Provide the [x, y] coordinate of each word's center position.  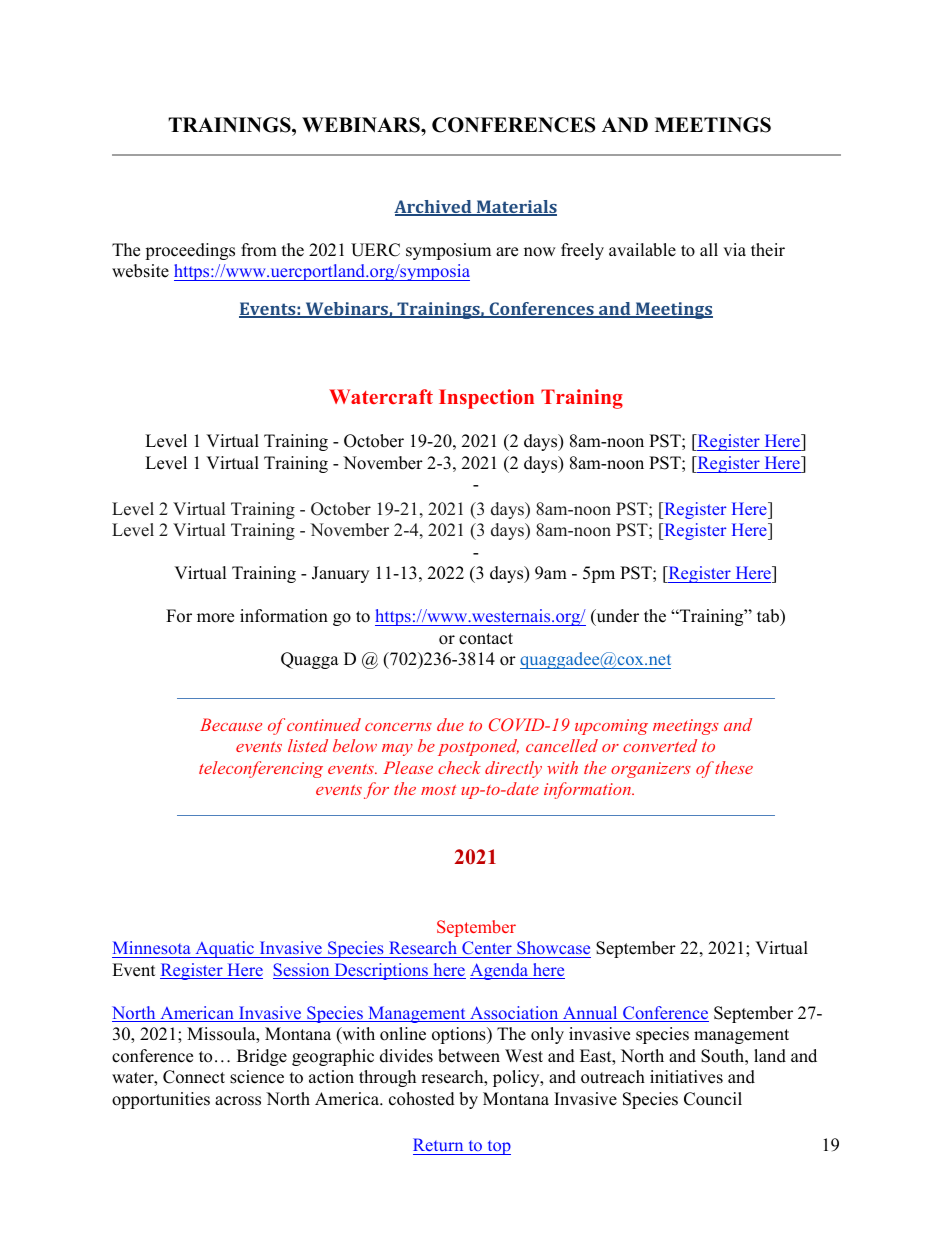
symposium [448, 251]
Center [487, 949]
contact [486, 639]
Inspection [486, 399]
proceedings [190, 251]
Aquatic [224, 949]
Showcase [553, 949]
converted [660, 745]
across [238, 1101]
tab [769, 616]
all [709, 249]
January [340, 574]
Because [231, 724]
